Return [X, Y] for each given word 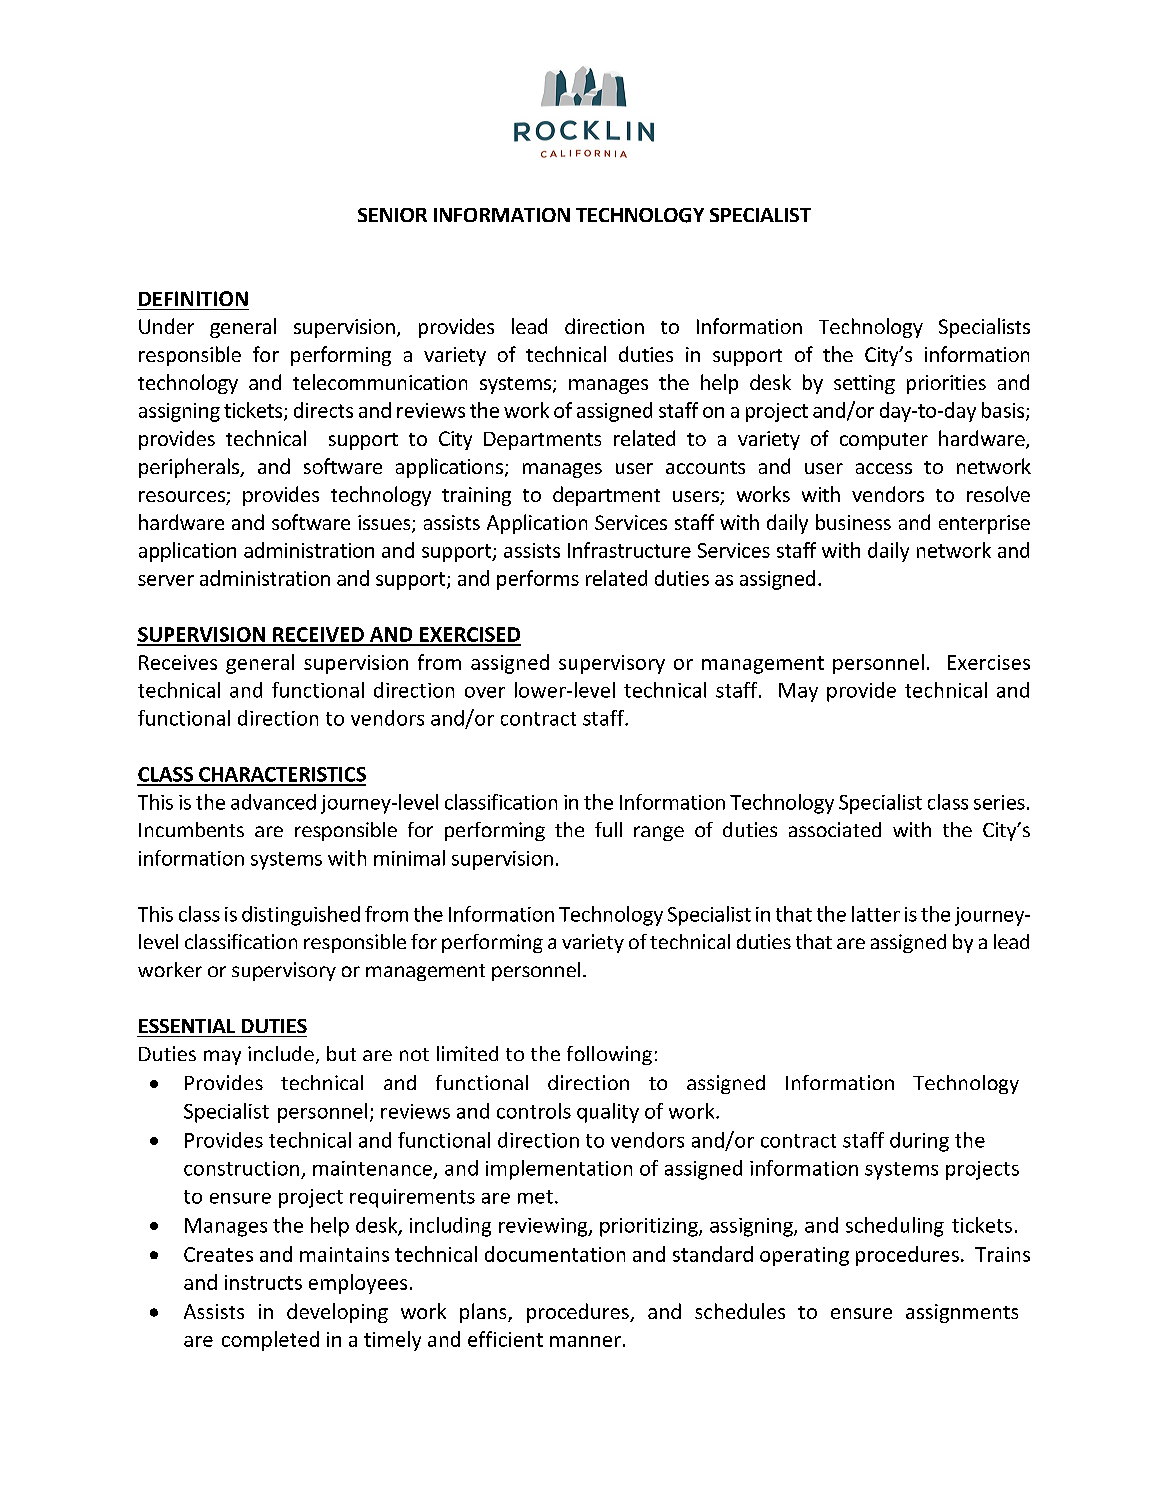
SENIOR [392, 215]
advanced [273, 802]
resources [183, 498]
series [999, 802]
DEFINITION [193, 298]
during [919, 1142]
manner [585, 1341]
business [853, 522]
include [281, 1053]
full [608, 829]
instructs [263, 1282]
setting [864, 384]
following [609, 1055]
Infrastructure [629, 550]
